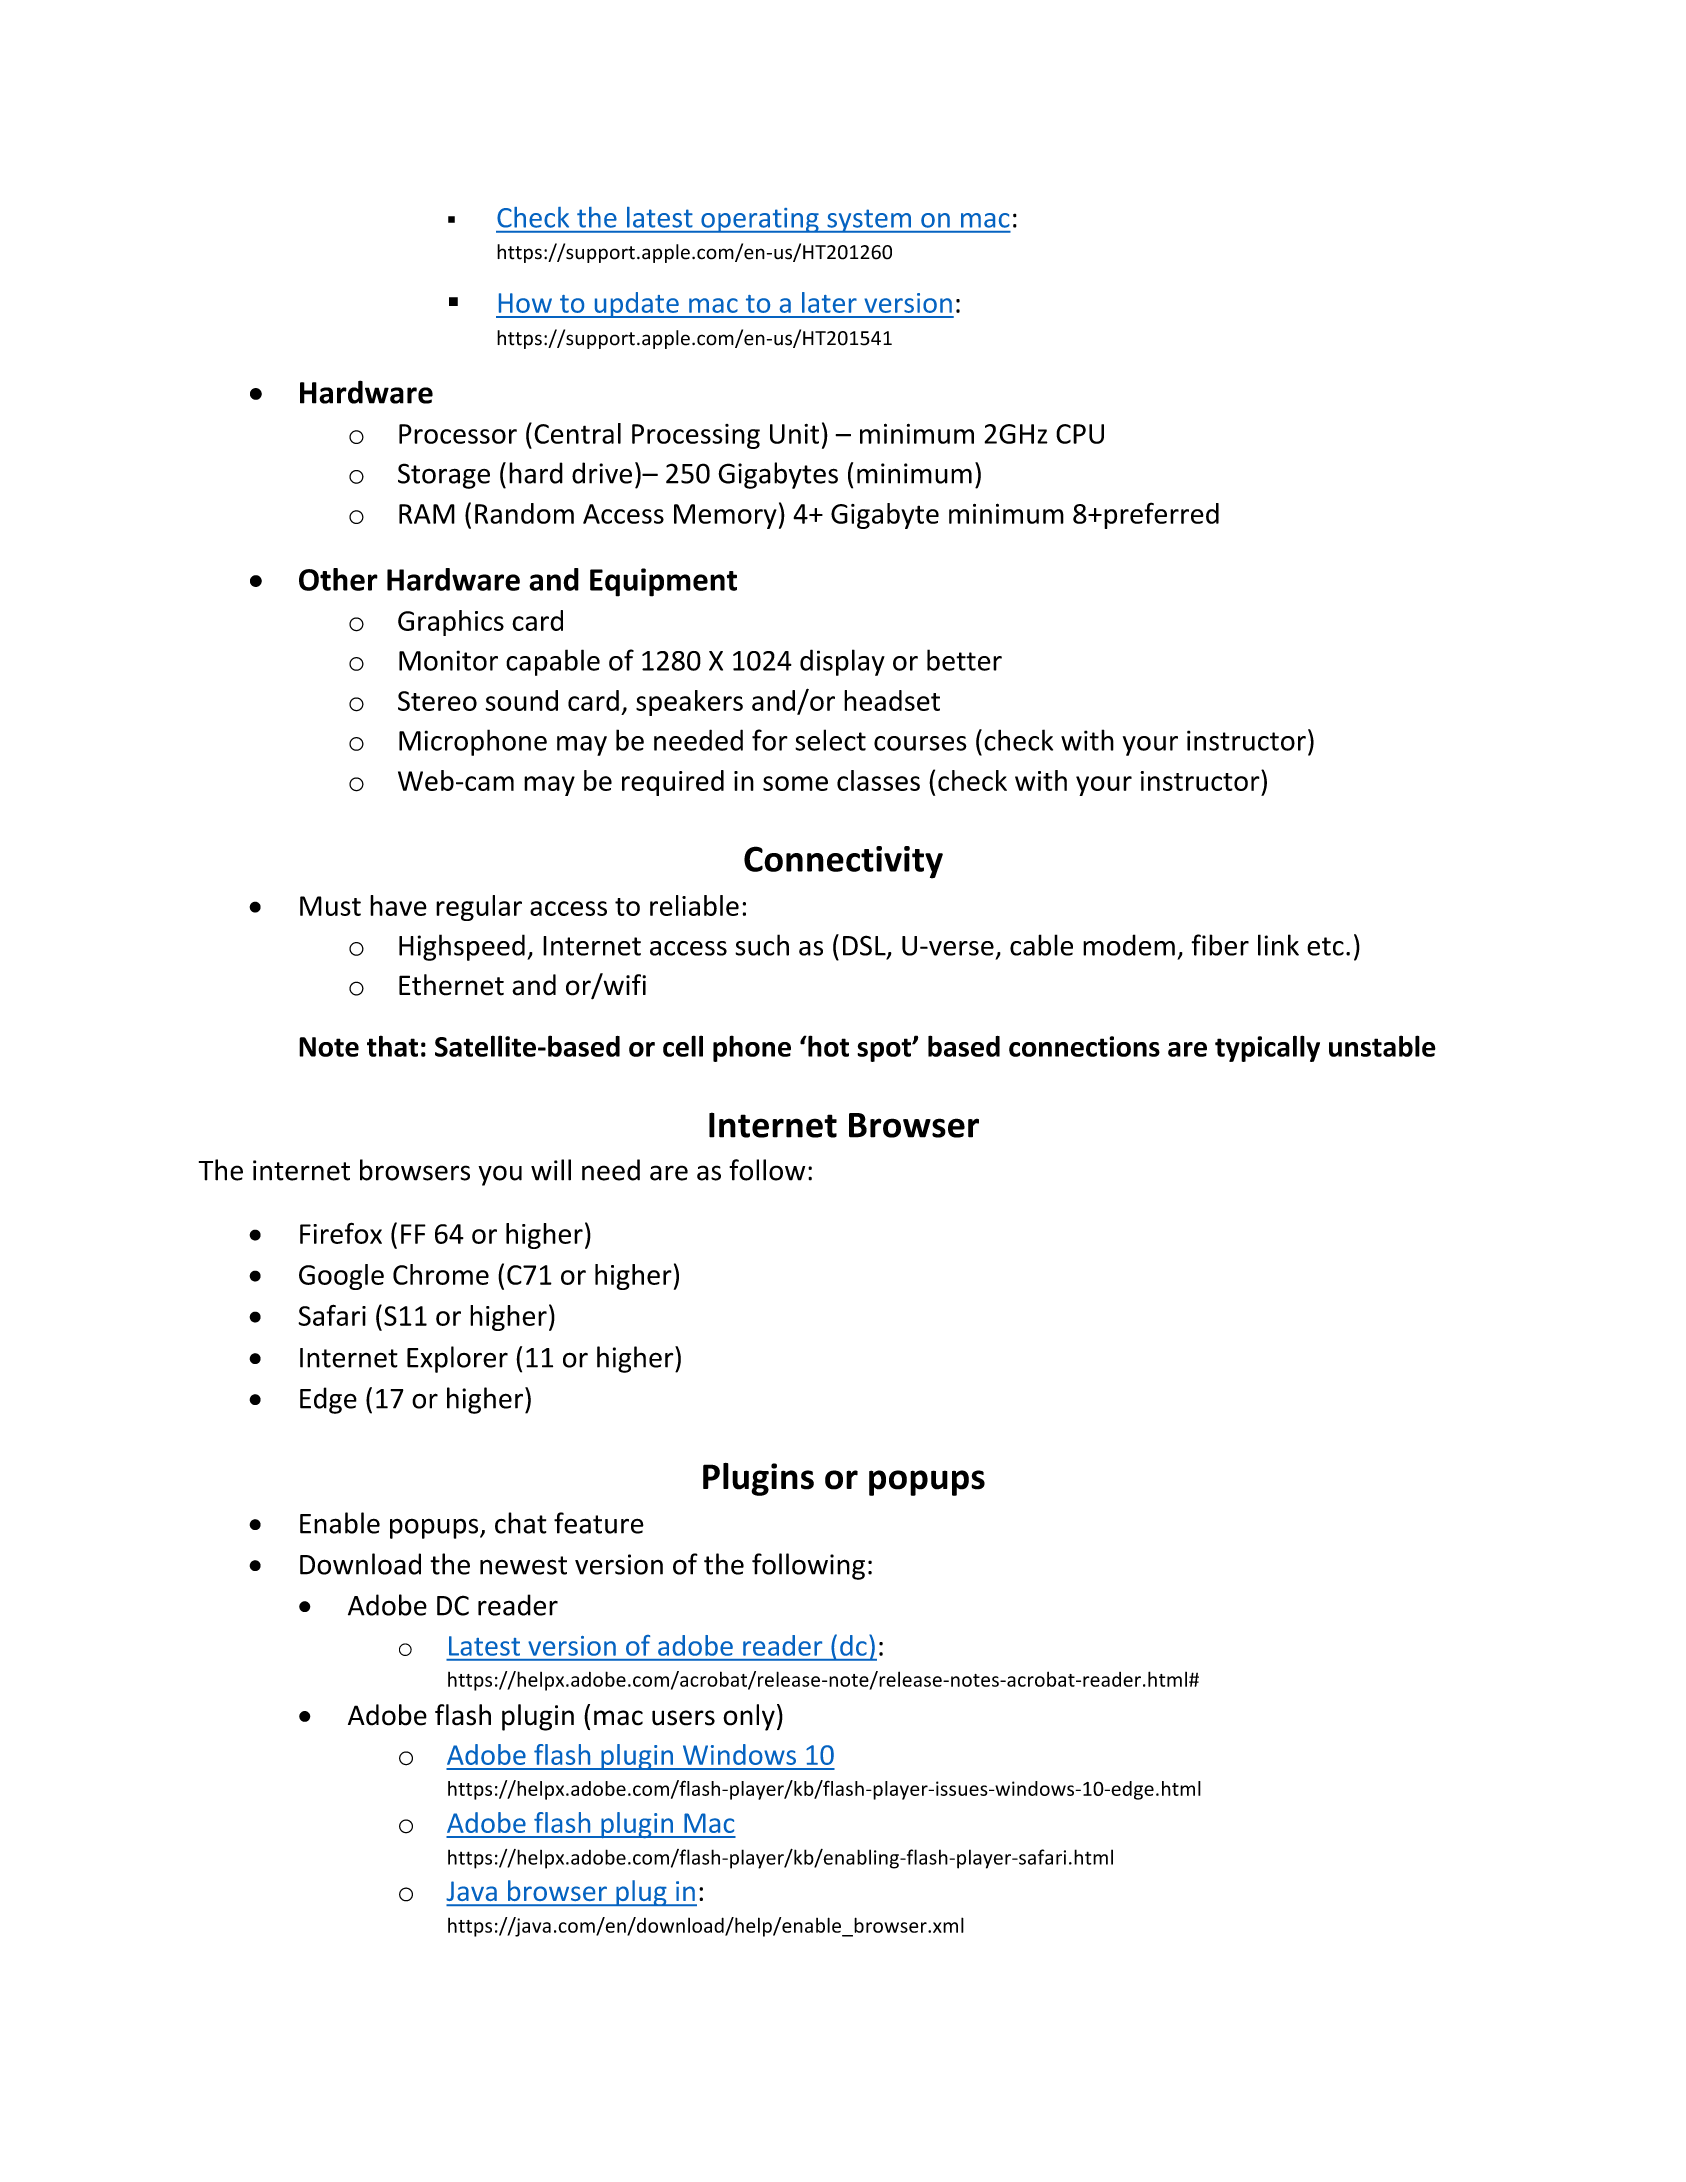  I want to click on Ethernet, so click(451, 985).
